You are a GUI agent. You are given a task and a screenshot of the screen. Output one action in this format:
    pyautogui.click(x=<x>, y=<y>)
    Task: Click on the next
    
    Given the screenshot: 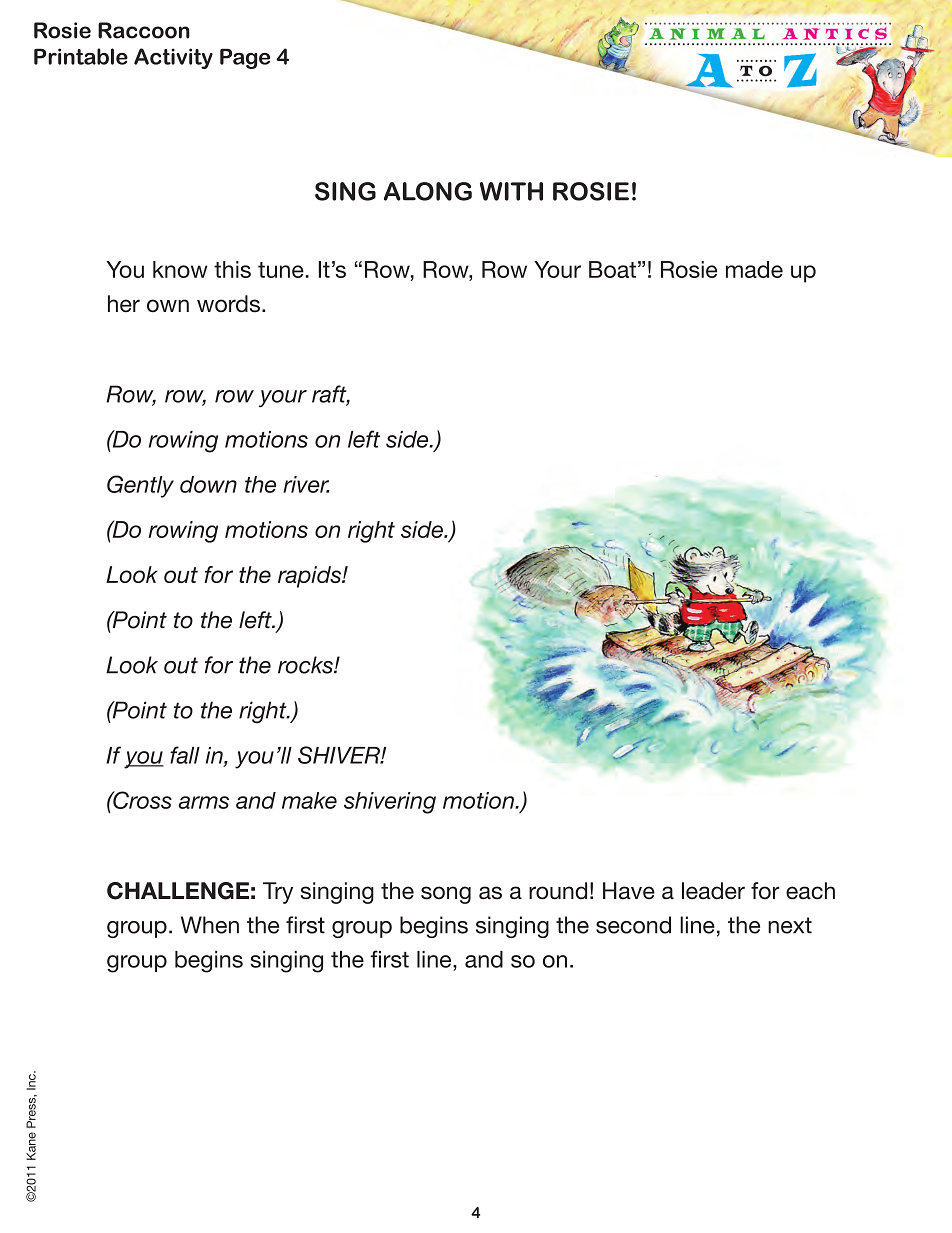 What is the action you would take?
    pyautogui.click(x=790, y=925)
